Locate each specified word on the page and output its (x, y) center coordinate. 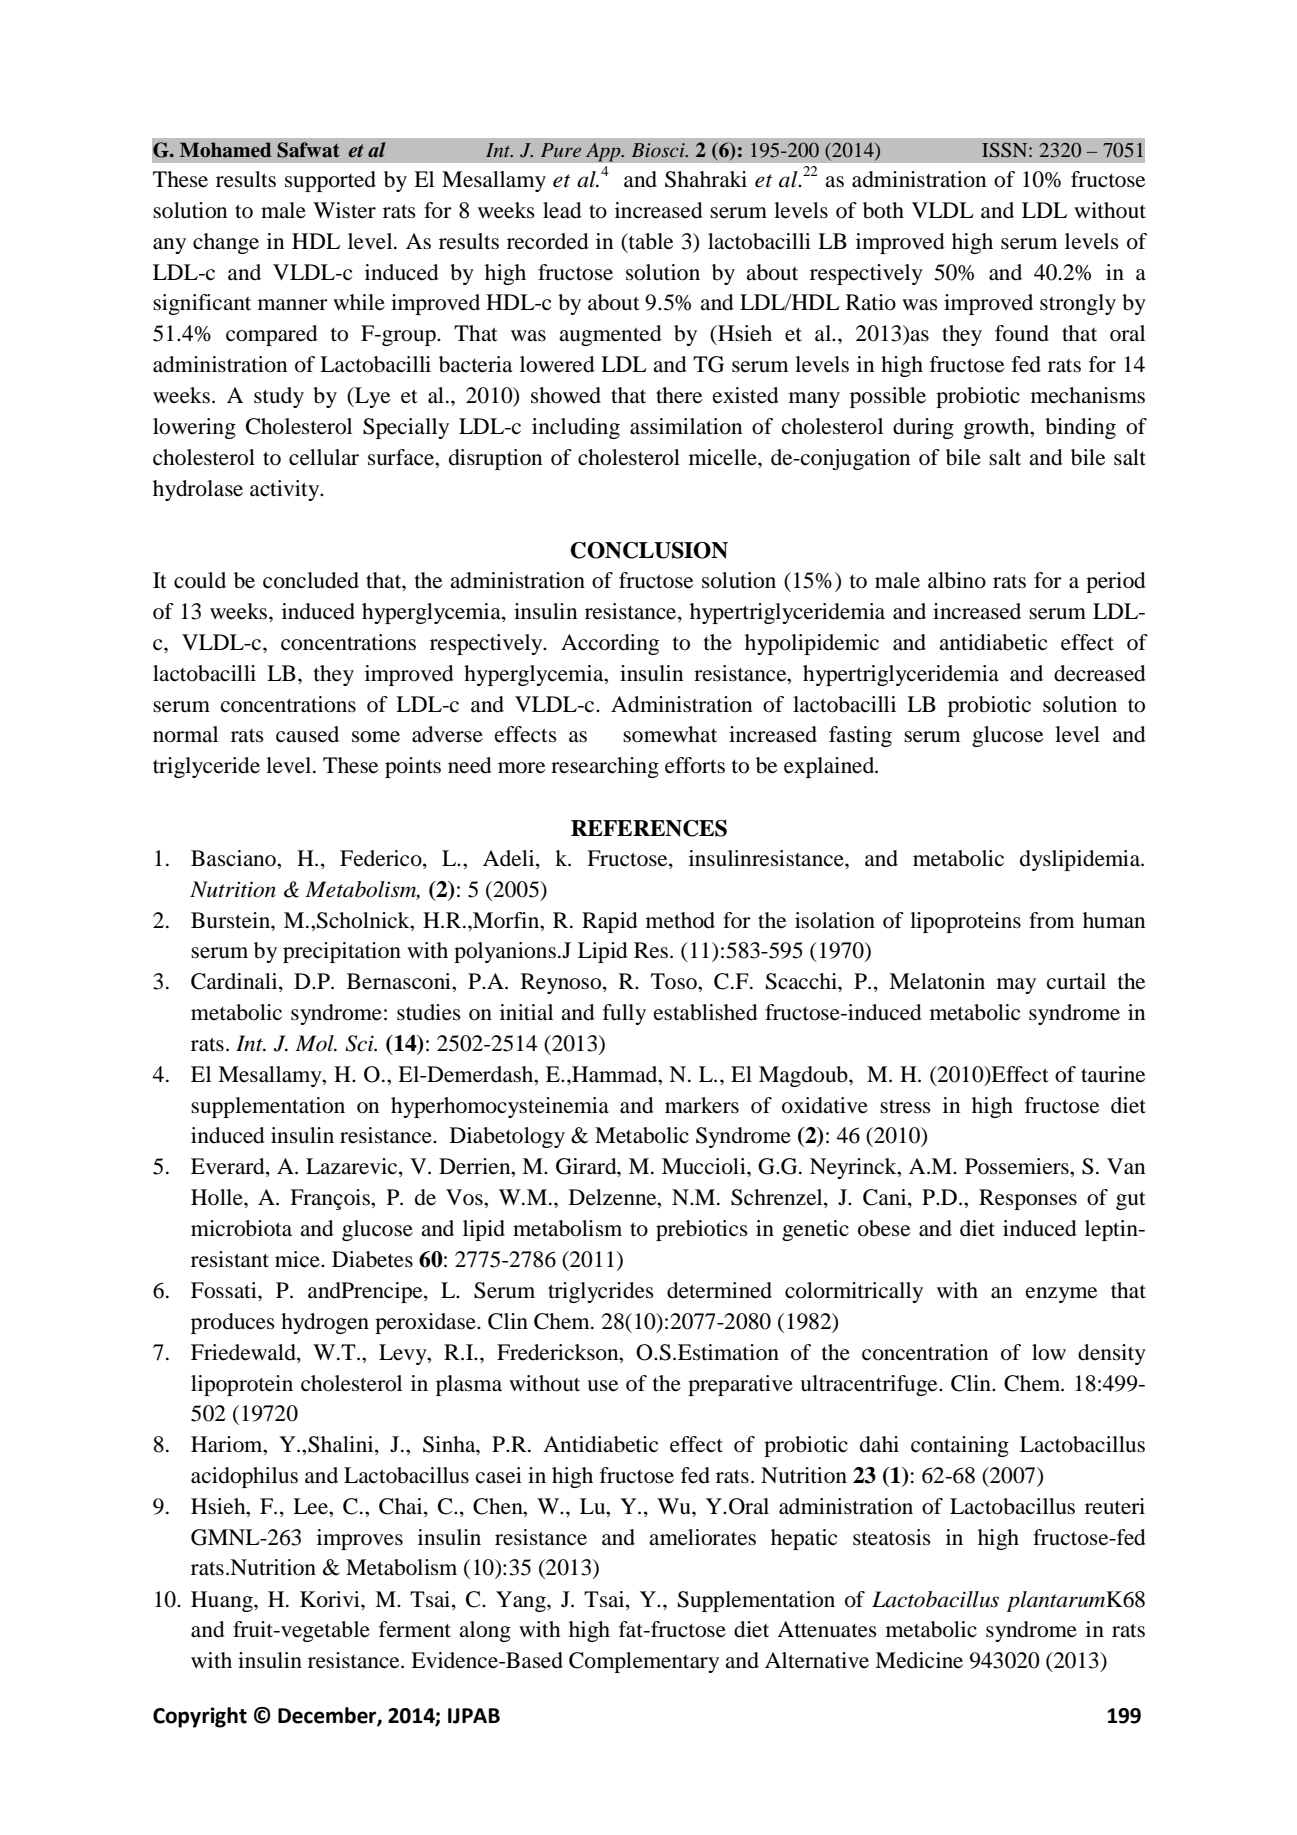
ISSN (1006, 150)
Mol (315, 1043)
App (604, 152)
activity (286, 490)
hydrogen (325, 1323)
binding (1080, 428)
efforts (695, 765)
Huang (223, 1601)
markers (702, 1105)
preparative (740, 1385)
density (1112, 1354)
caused (307, 734)
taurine (1113, 1074)
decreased (1100, 673)
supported (330, 181)
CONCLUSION (649, 550)
